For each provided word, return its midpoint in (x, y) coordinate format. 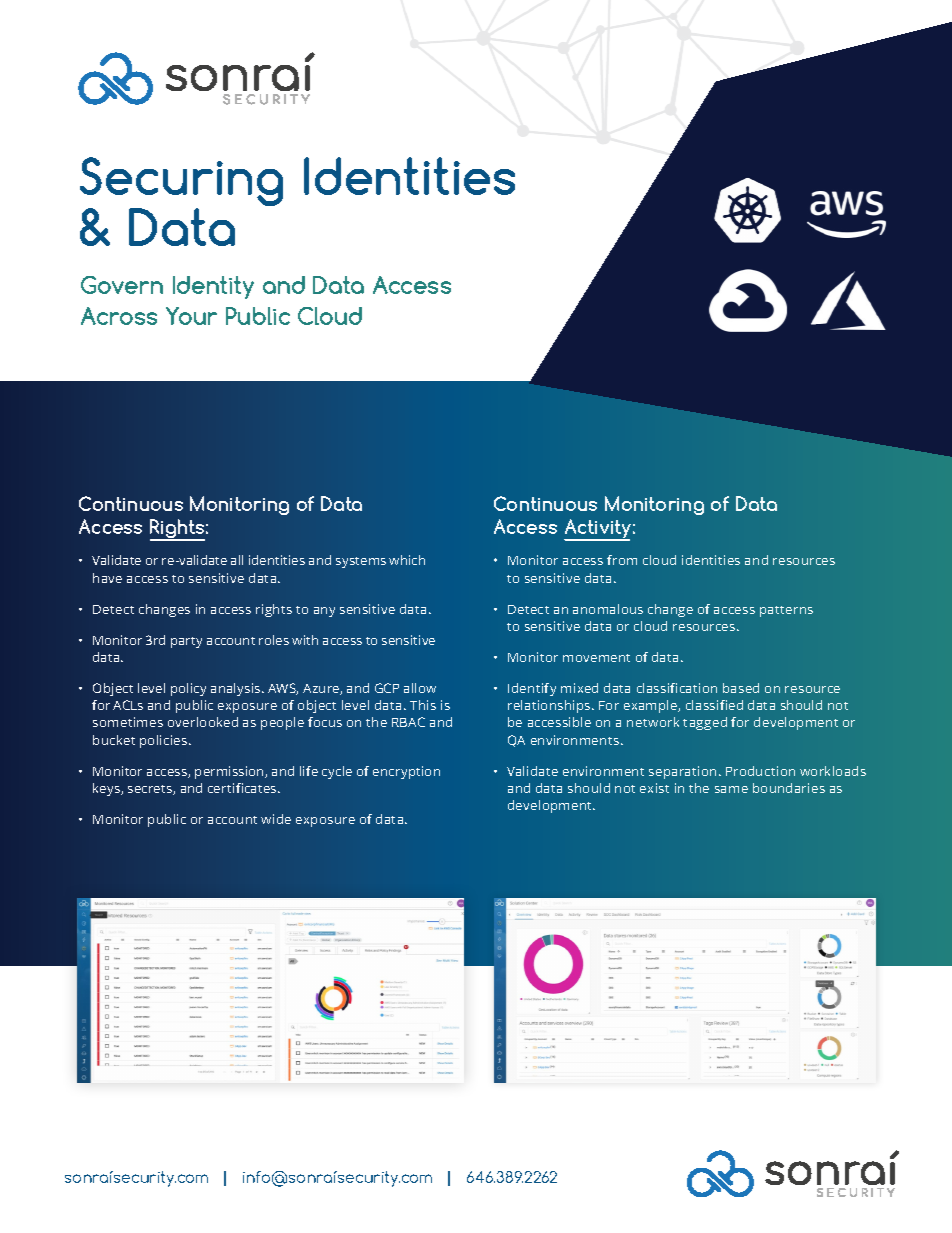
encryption (406, 772)
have (107, 578)
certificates (243, 788)
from (622, 560)
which (407, 560)
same (731, 789)
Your (191, 316)
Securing (181, 183)
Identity (213, 287)
